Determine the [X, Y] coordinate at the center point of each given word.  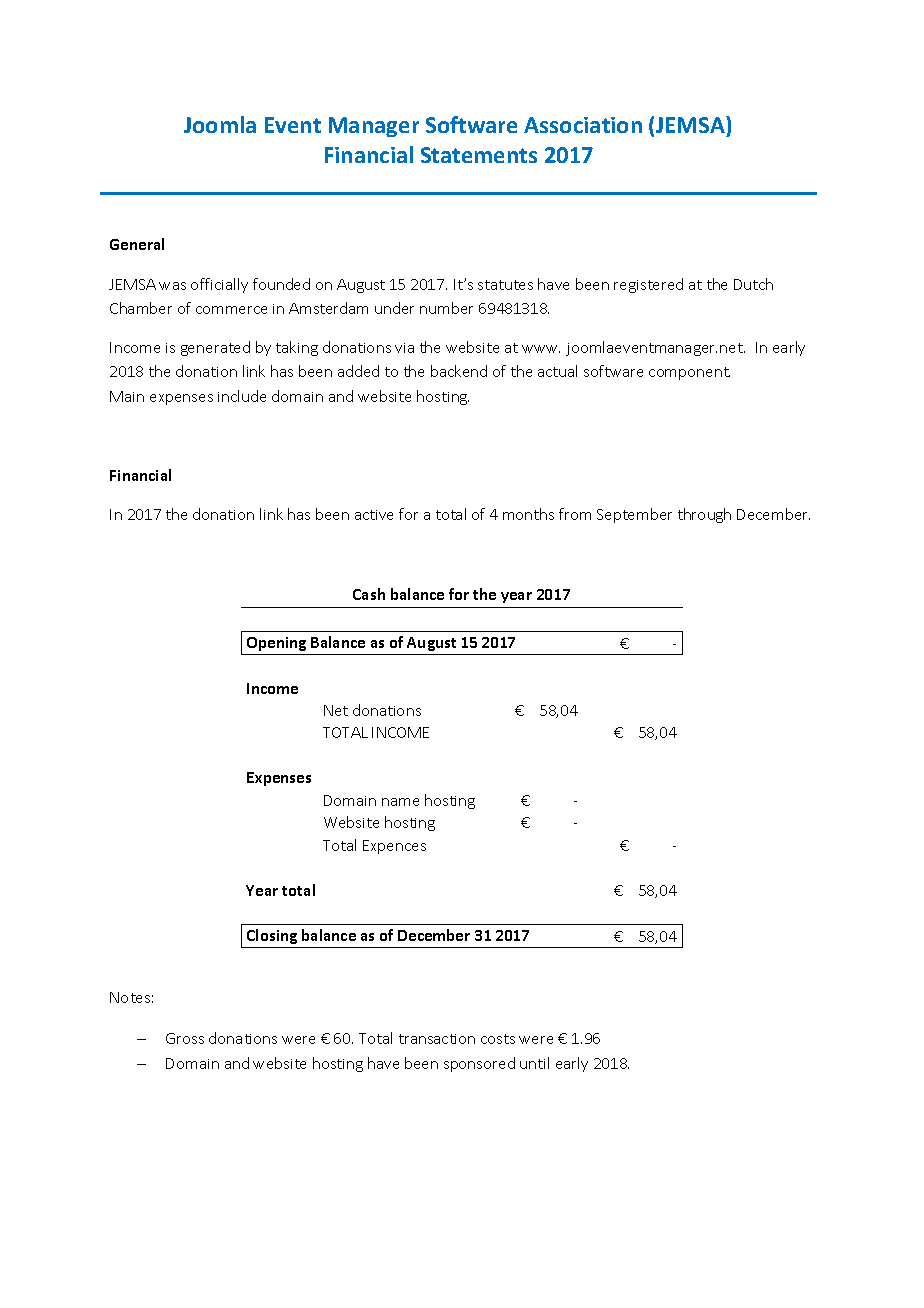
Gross [185, 1038]
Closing [272, 936]
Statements [479, 155]
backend [459, 371]
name [400, 802]
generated [215, 348]
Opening [276, 644]
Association [583, 125]
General [137, 244]
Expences [394, 847]
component [689, 373]
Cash [369, 594]
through [704, 515]
